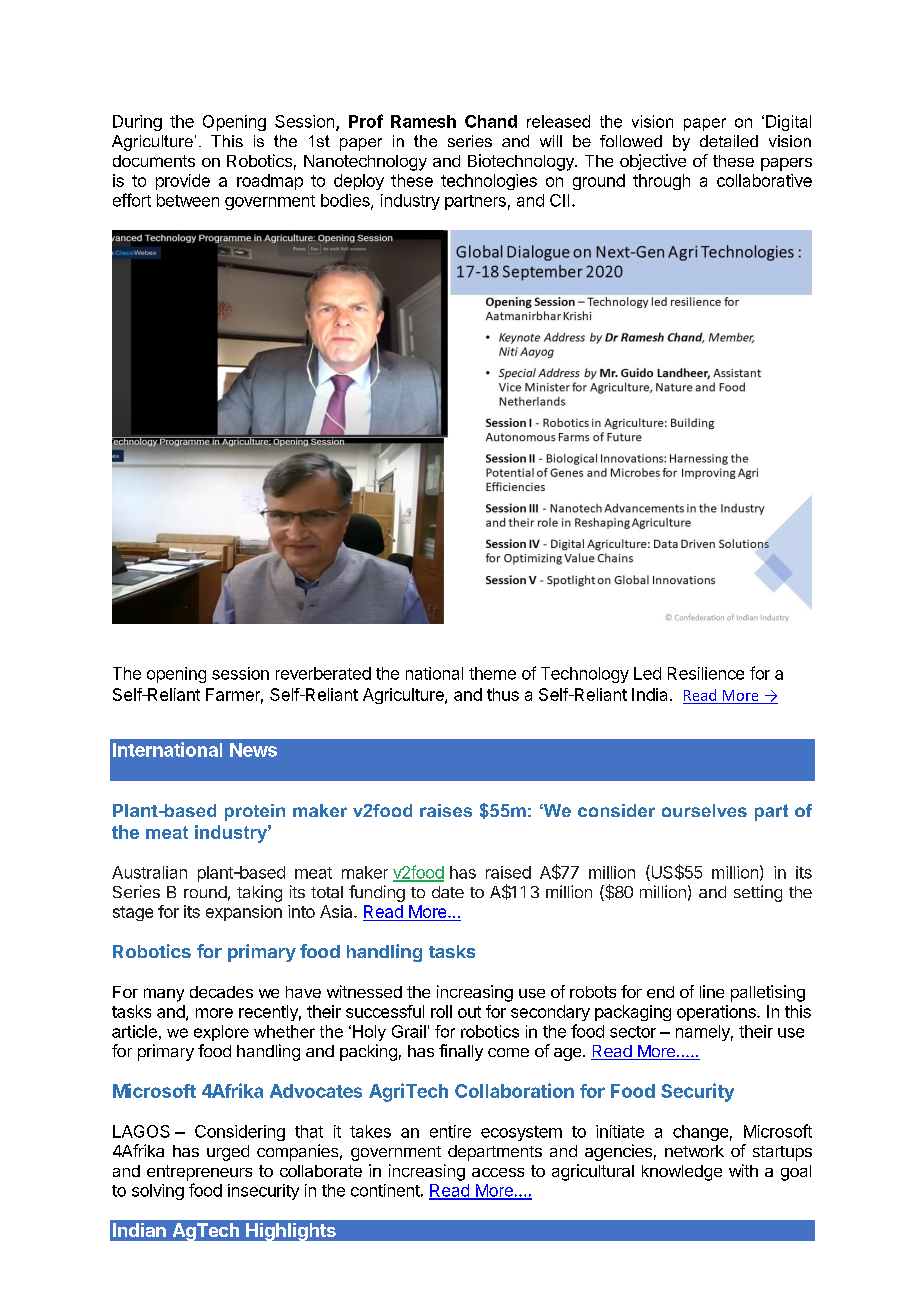 The height and width of the document is (1308, 924). What do you see at coordinates (559, 200) in the document?
I see `CII` at bounding box center [559, 200].
